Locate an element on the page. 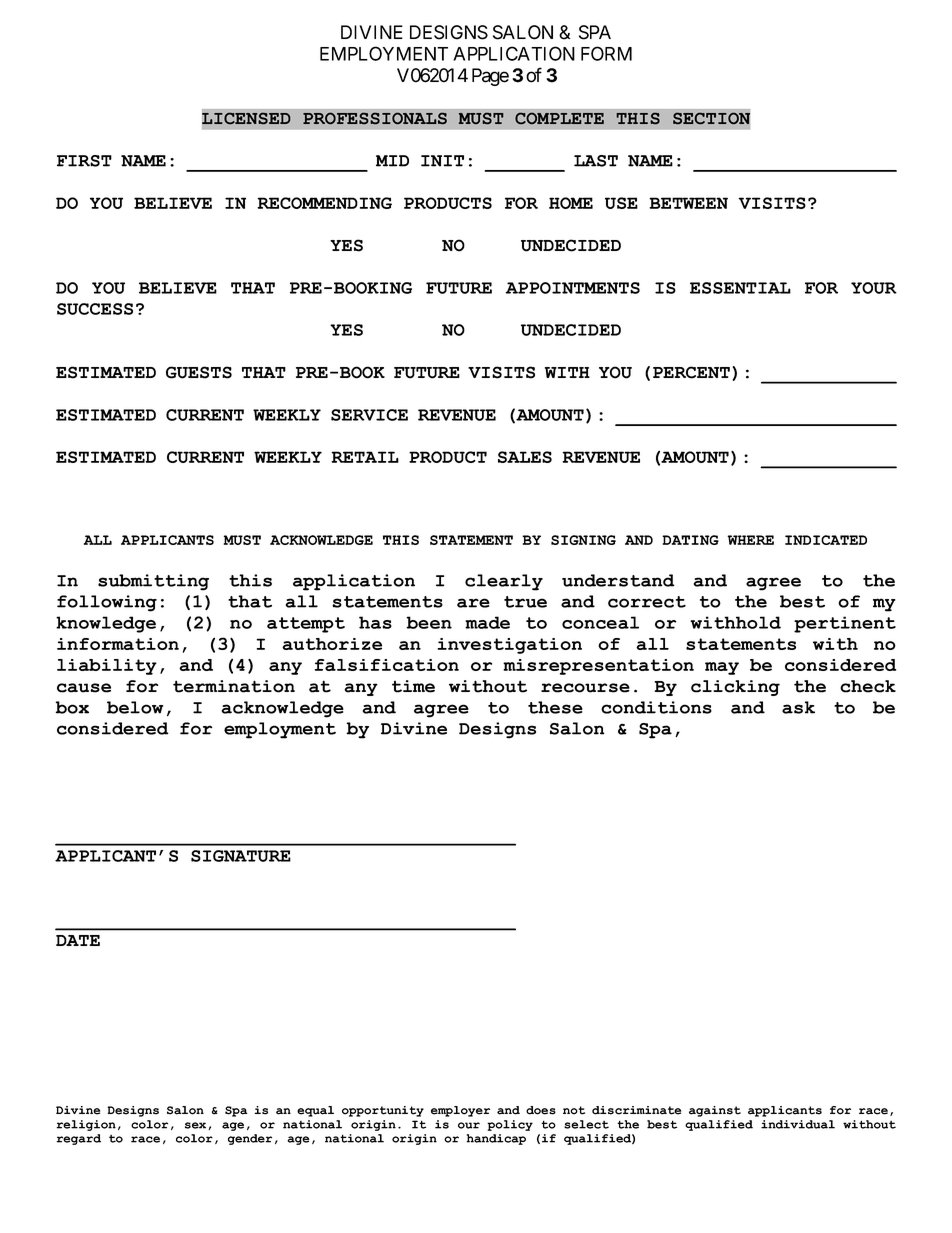  INIT is located at coordinates (442, 161).
